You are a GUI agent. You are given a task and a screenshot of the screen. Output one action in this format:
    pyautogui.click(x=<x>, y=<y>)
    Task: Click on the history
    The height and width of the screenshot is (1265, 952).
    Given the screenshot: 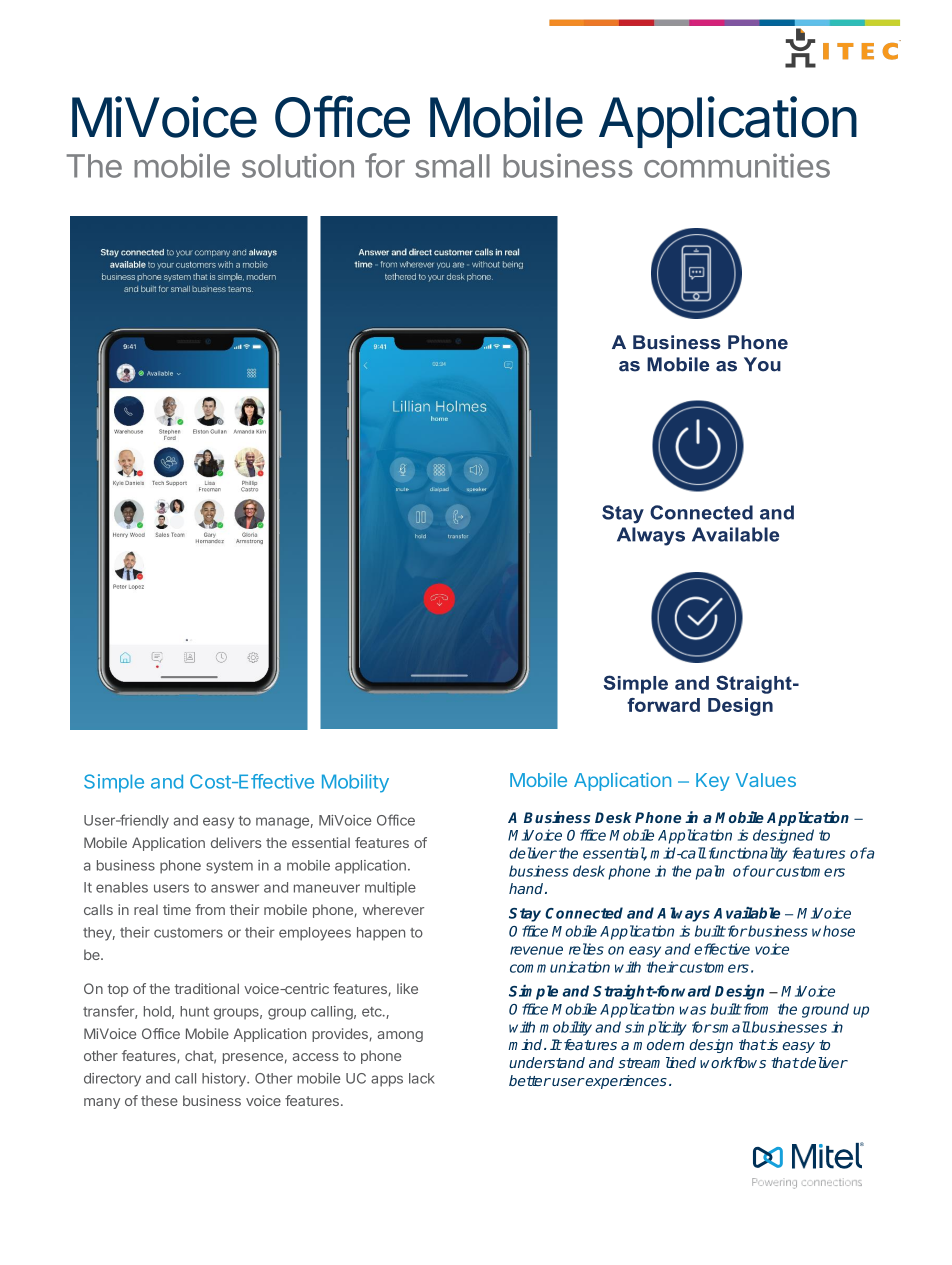 What is the action you would take?
    pyautogui.click(x=225, y=1080)
